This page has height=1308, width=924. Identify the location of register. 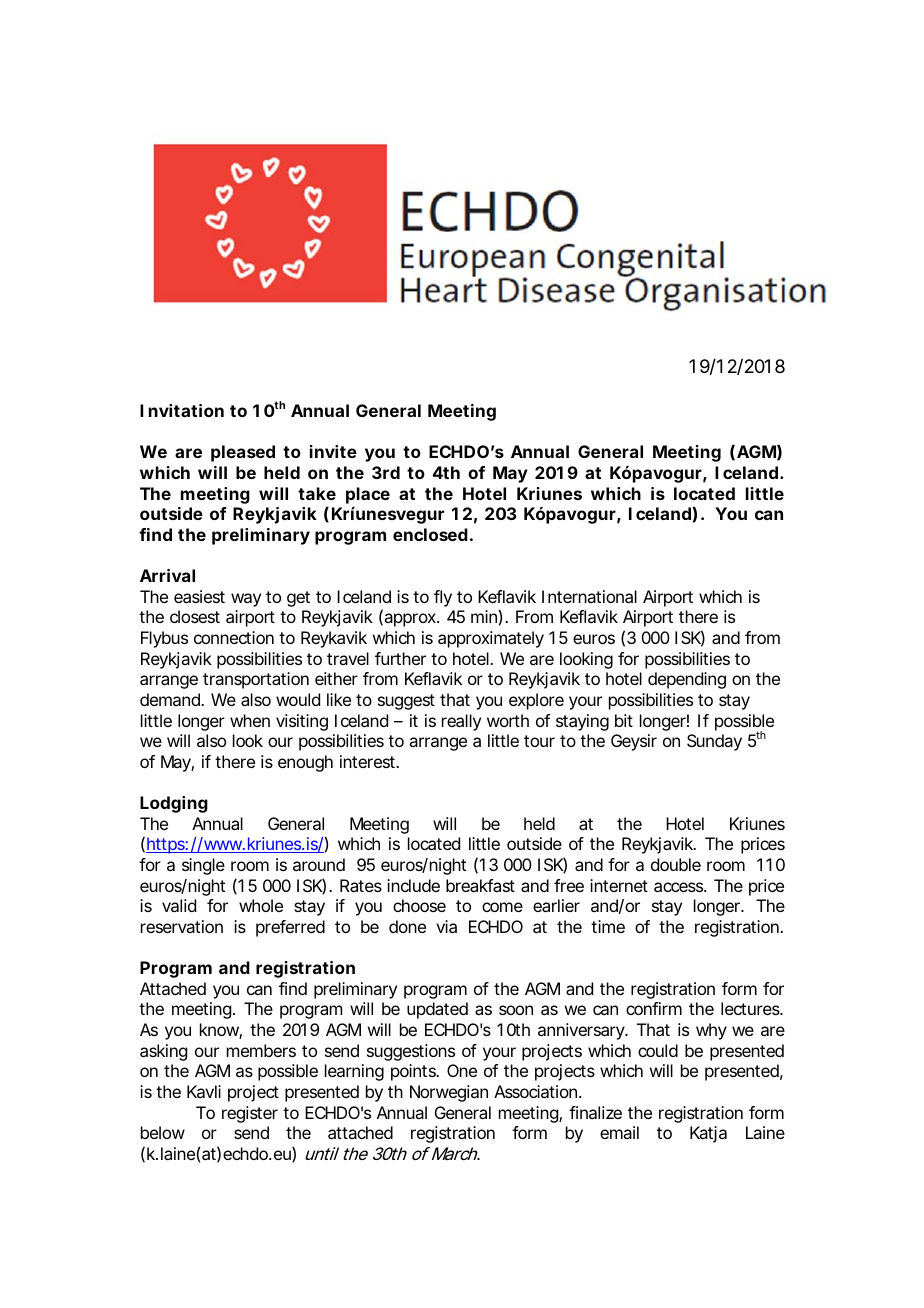
(250, 1114).
